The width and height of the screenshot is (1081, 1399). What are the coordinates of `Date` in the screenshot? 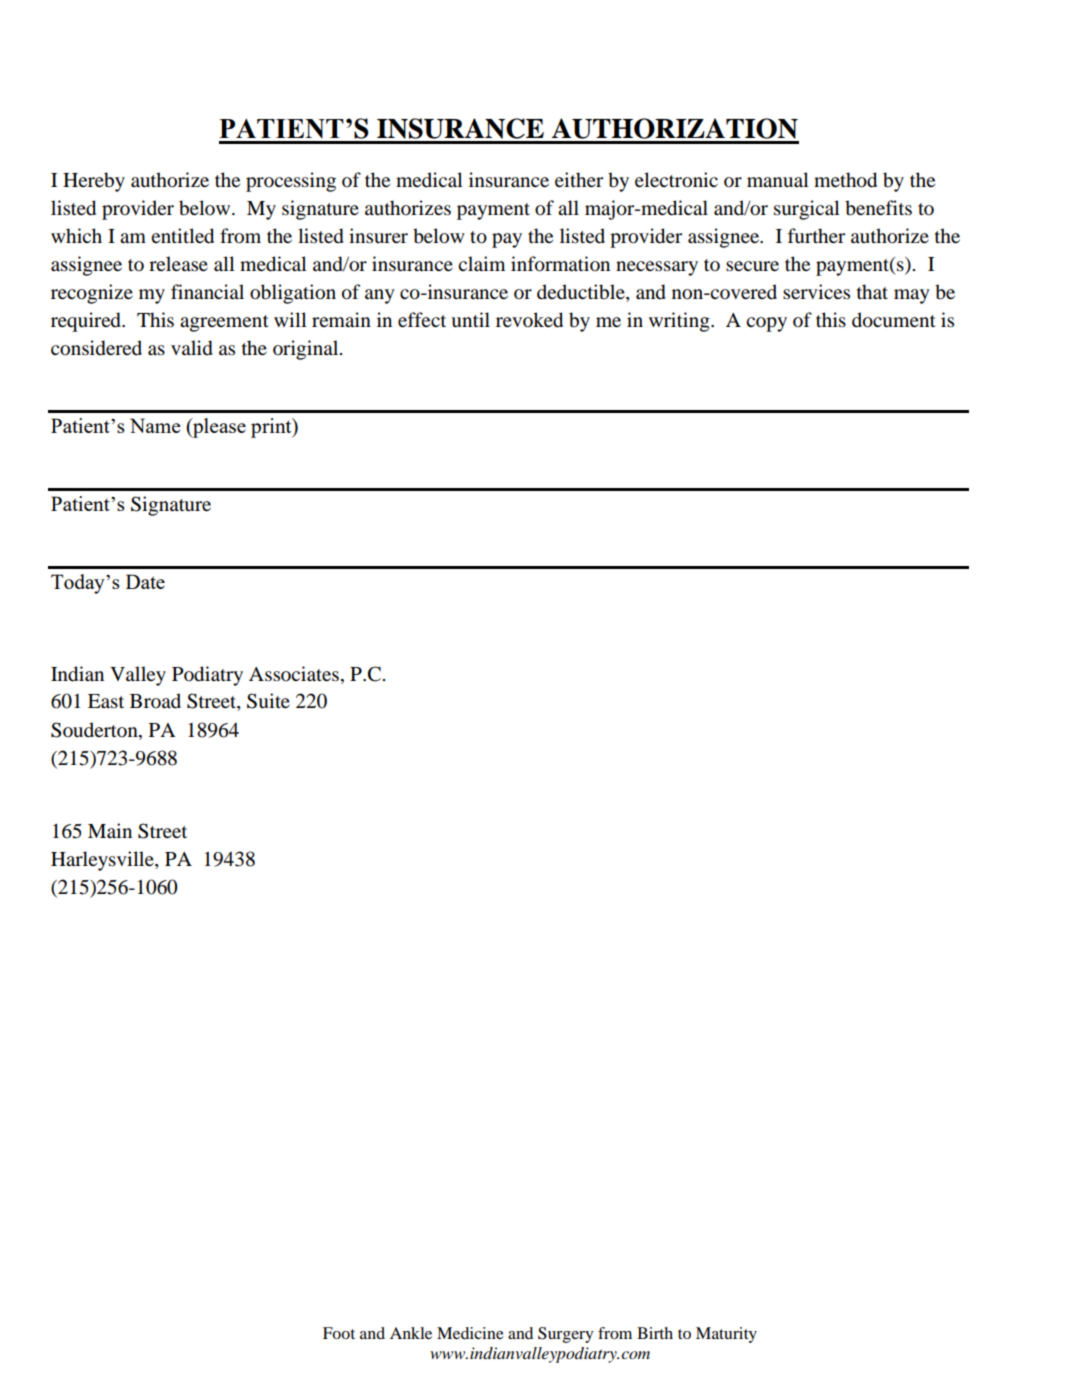 It's located at (145, 581).
